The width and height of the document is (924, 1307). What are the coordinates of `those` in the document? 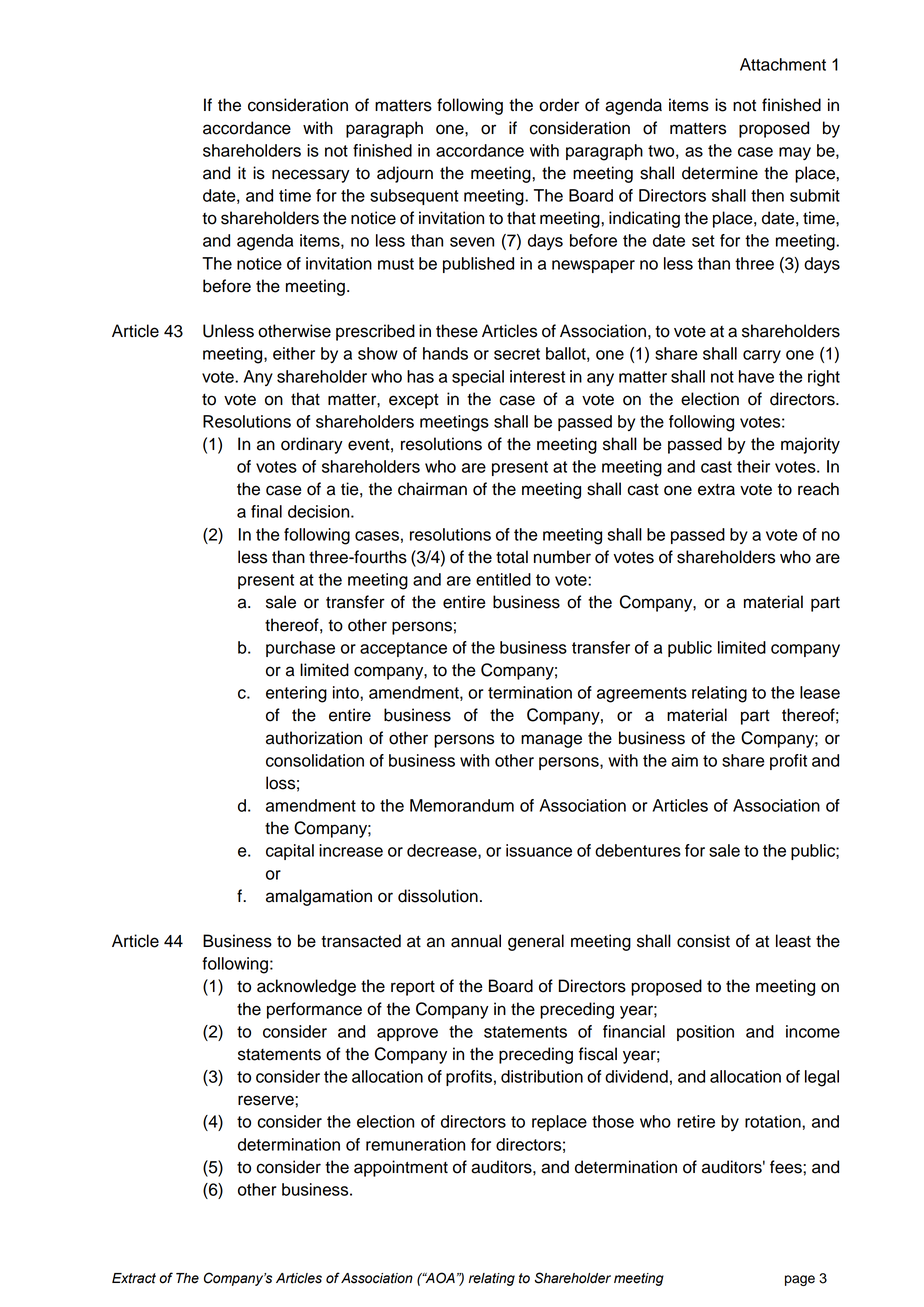 It's located at (613, 1121).
